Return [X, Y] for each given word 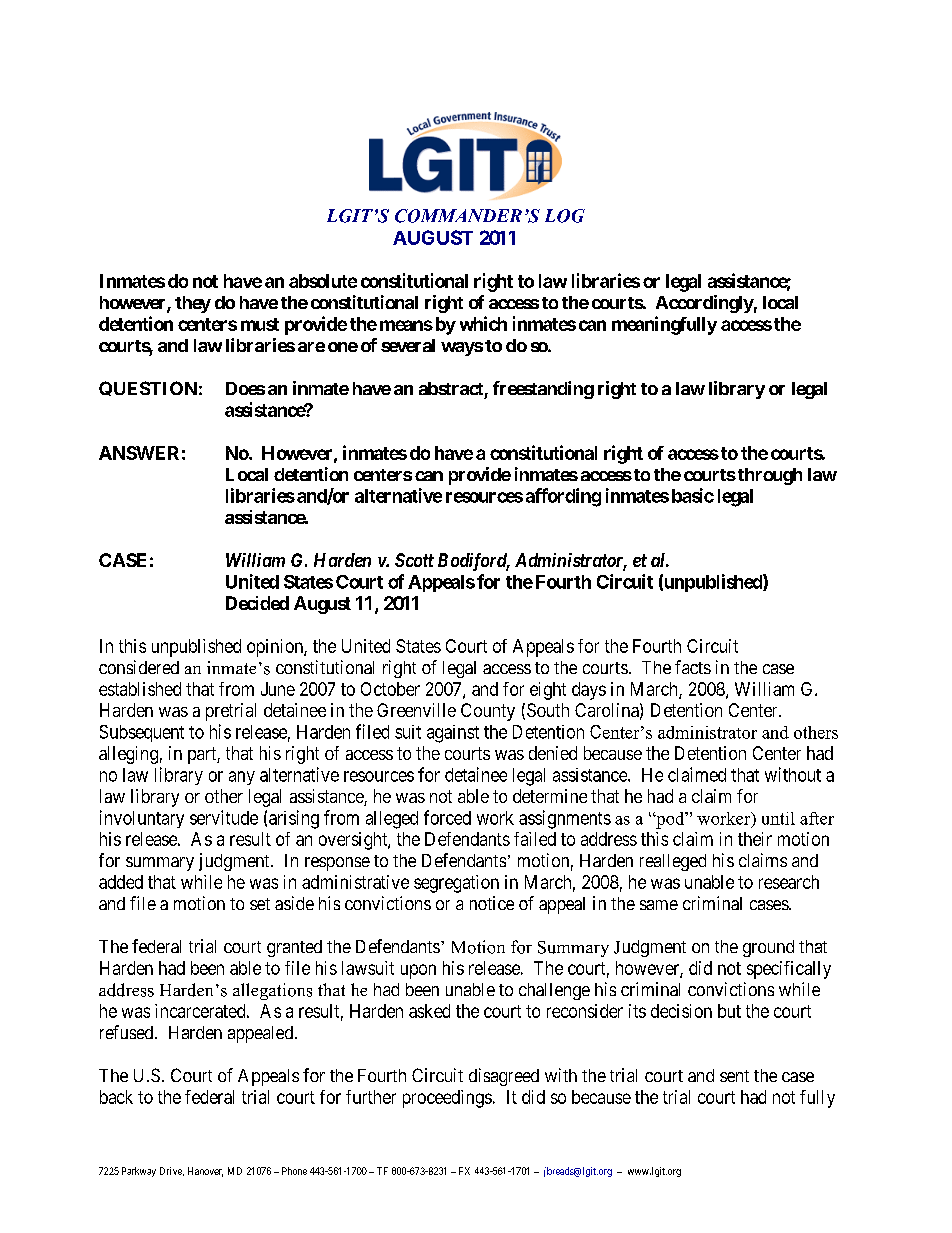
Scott [414, 560]
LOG [565, 216]
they [193, 304]
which [483, 323]
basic [693, 495]
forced [447, 817]
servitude [224, 817]
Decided [257, 603]
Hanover [205, 1172]
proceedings [447, 1099]
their [755, 839]
